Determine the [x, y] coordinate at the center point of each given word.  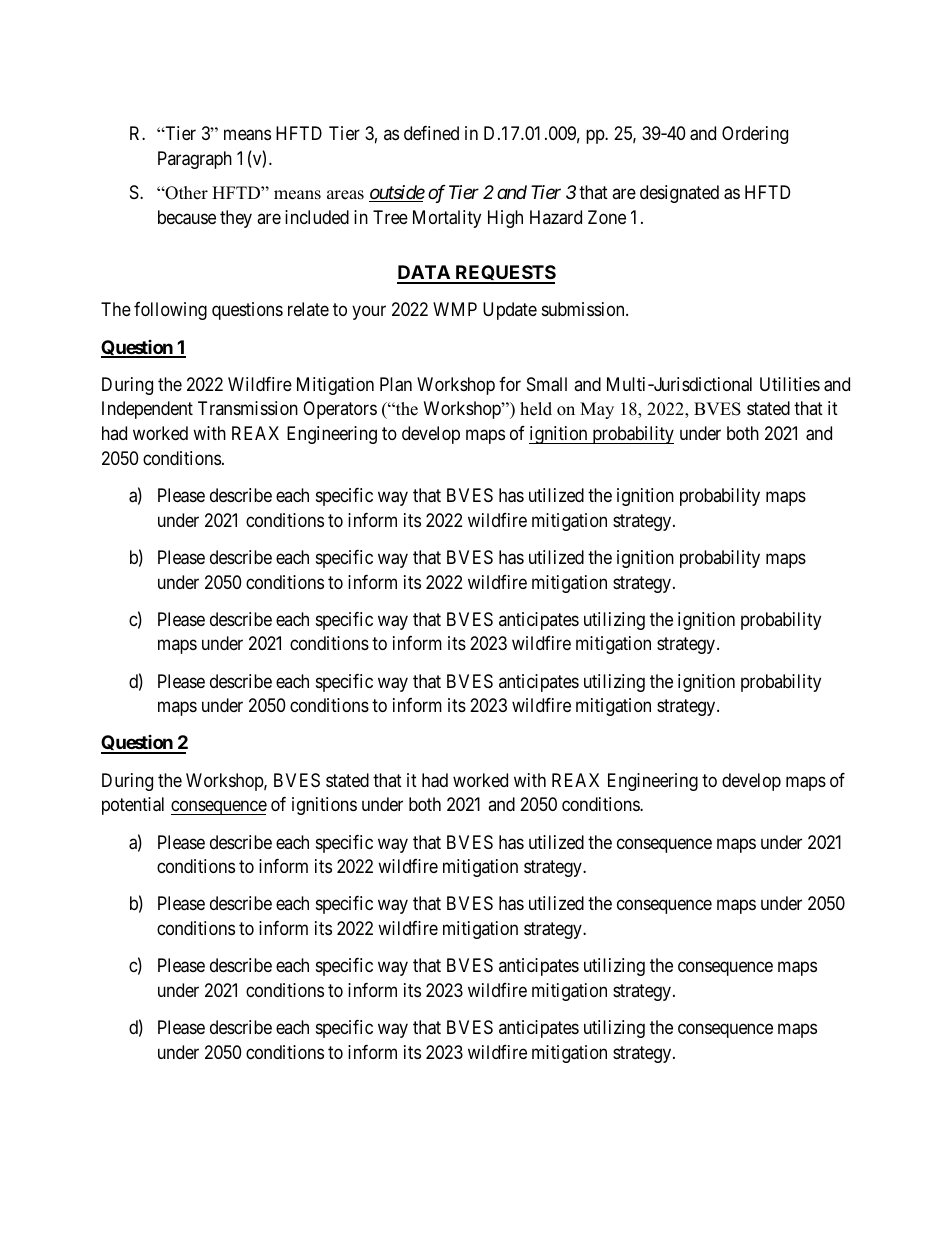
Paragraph [195, 160]
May [597, 410]
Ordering [755, 135]
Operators [340, 410]
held [536, 409]
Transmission [248, 408]
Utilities [790, 384]
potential [133, 806]
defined [431, 133]
